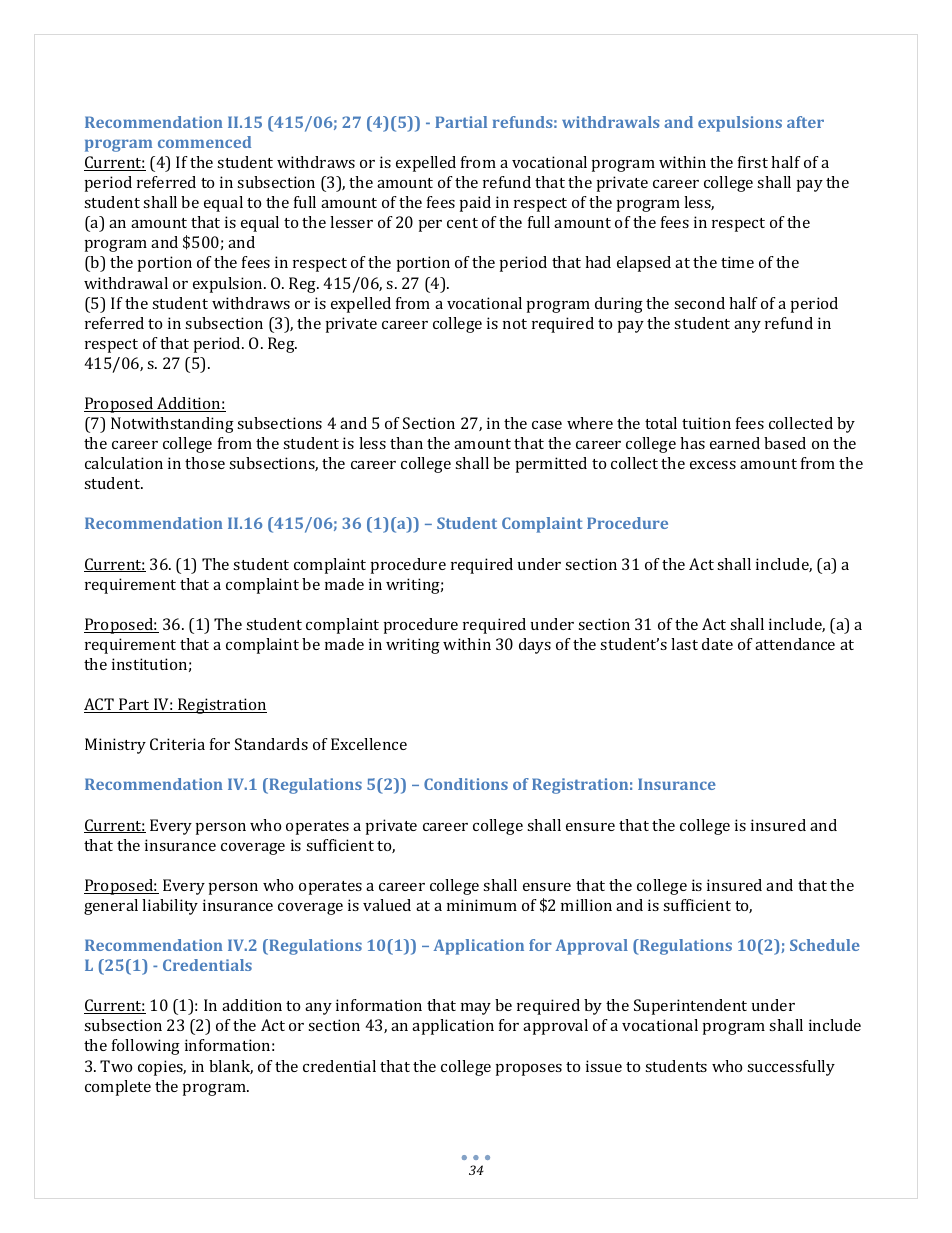  What do you see at coordinates (162, 1068) in the page?
I see `copies` at bounding box center [162, 1068].
